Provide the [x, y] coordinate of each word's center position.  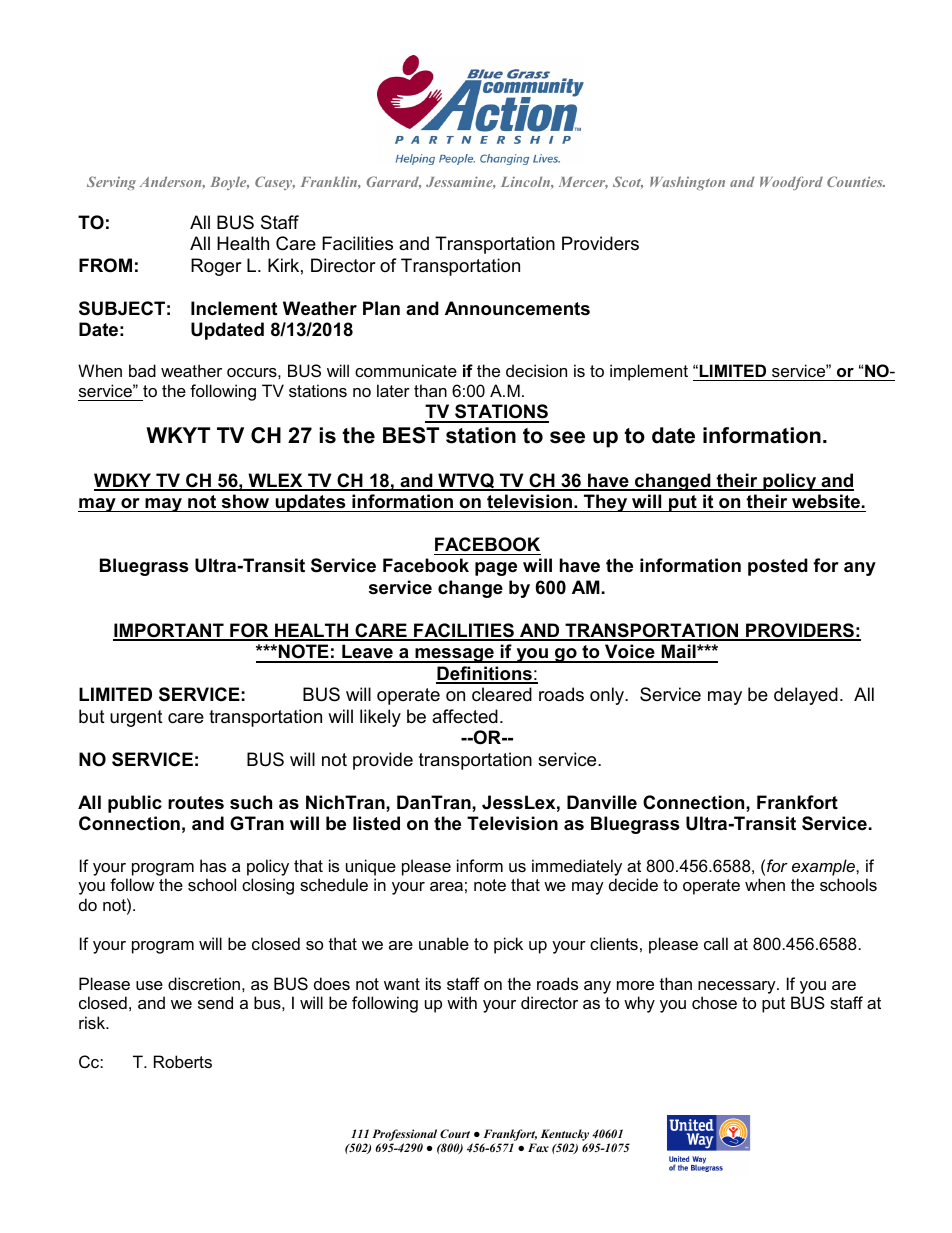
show [245, 501]
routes [196, 803]
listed [376, 823]
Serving [111, 183]
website [826, 501]
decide [633, 884]
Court [455, 1133]
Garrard [393, 182]
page [496, 569]
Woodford [791, 183]
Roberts [183, 1061]
